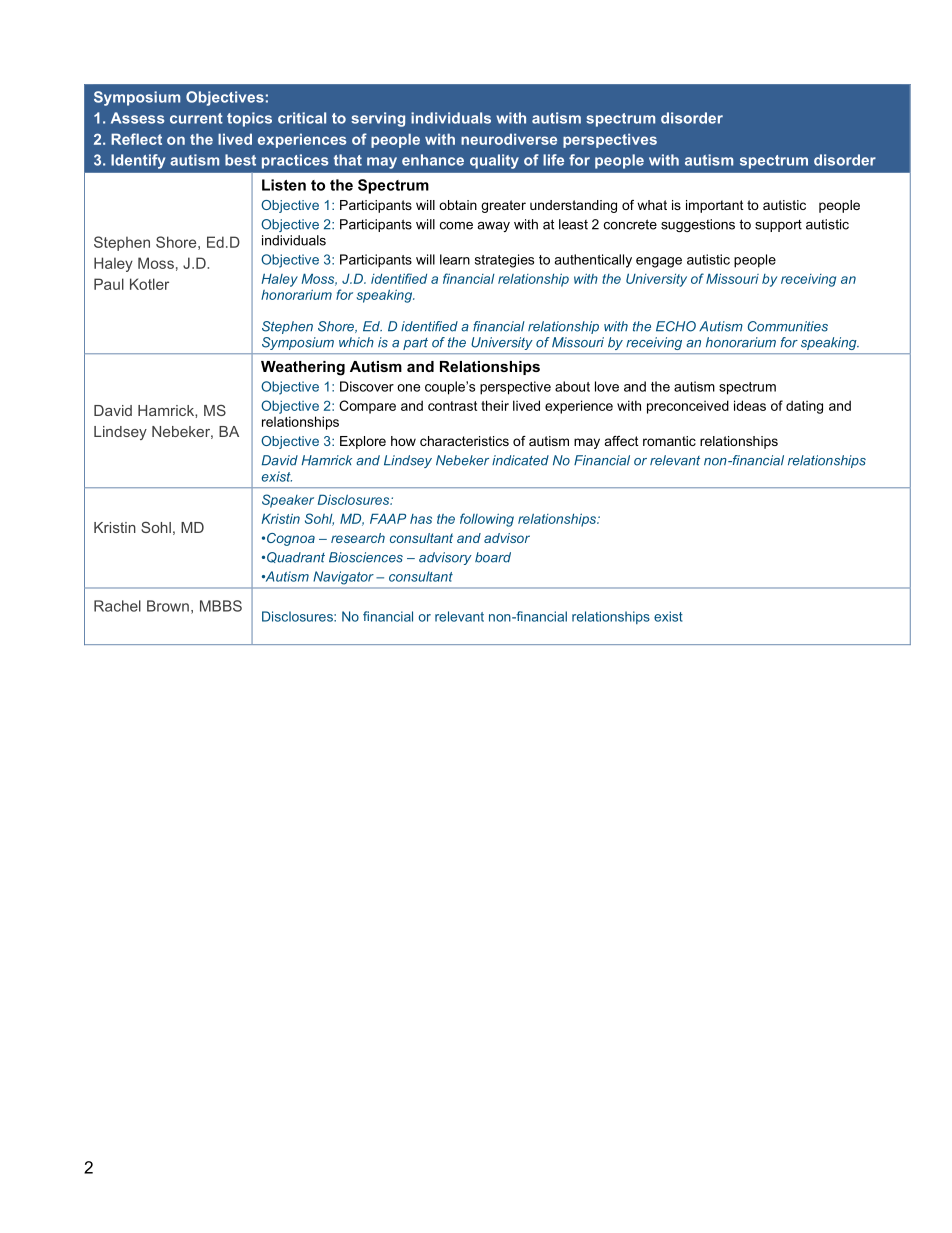  Describe the element at coordinates (669, 441) in the image. I see `romantic` at that location.
